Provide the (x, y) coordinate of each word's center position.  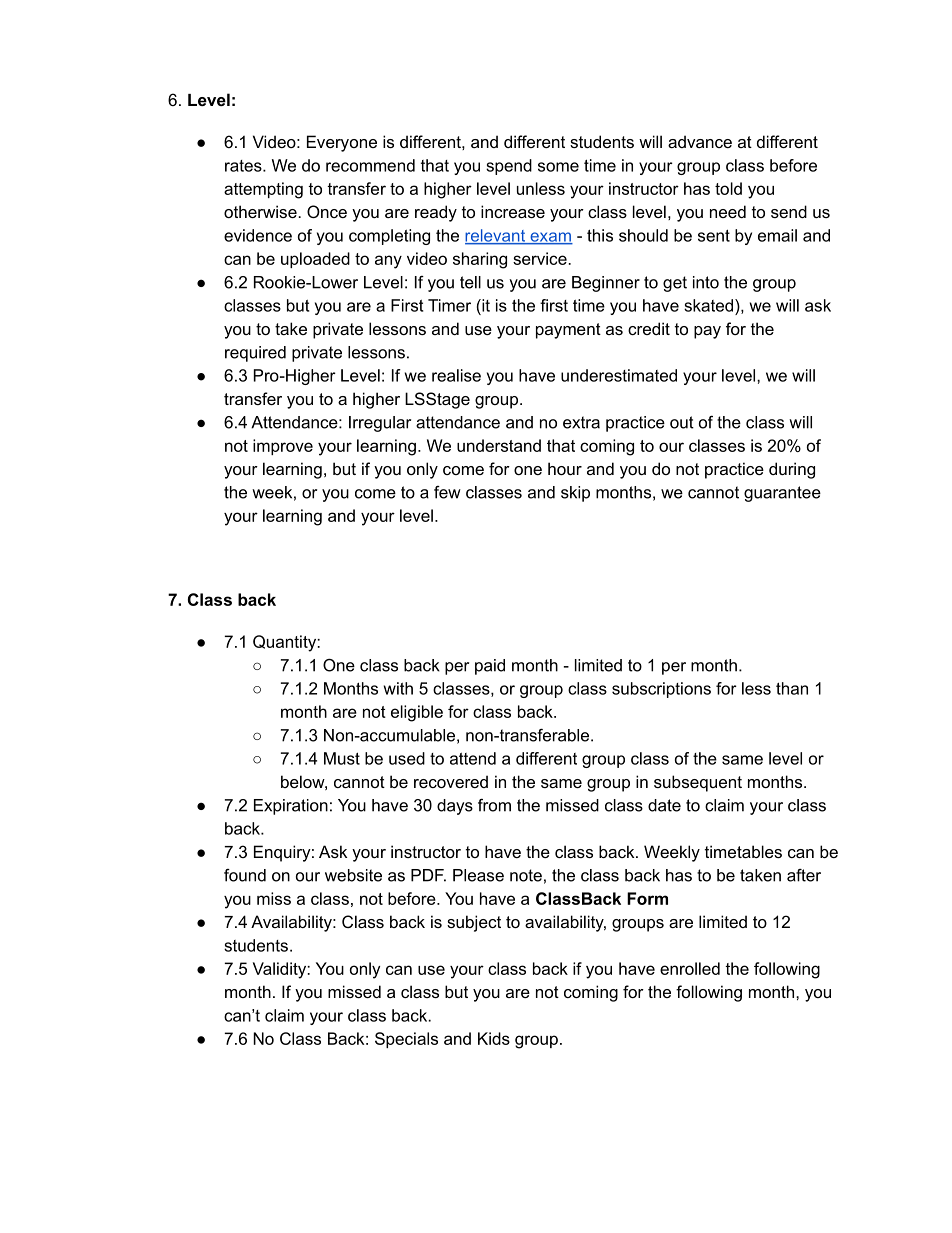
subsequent (698, 783)
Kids (494, 1038)
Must (342, 758)
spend (509, 167)
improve (283, 447)
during (792, 470)
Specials (406, 1040)
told (728, 188)
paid (490, 667)
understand (499, 445)
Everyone (342, 143)
